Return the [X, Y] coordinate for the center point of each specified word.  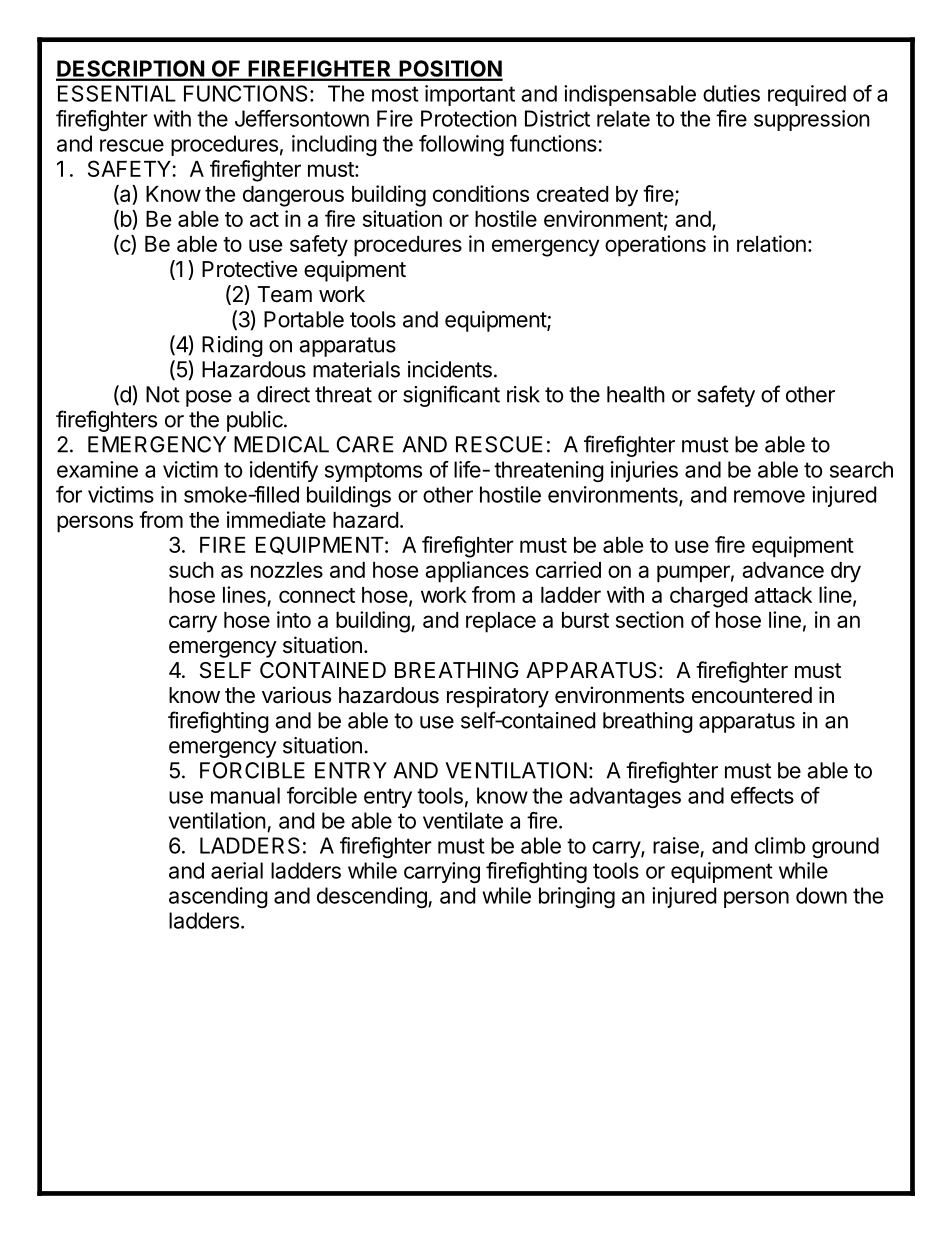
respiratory [498, 697]
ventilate [463, 820]
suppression [812, 120]
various [296, 695]
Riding [232, 346]
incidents [450, 369]
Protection [469, 118]
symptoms [373, 472]
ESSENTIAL [117, 93]
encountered [752, 695]
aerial [237, 870]
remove [769, 496]
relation [771, 243]
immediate [276, 519]
